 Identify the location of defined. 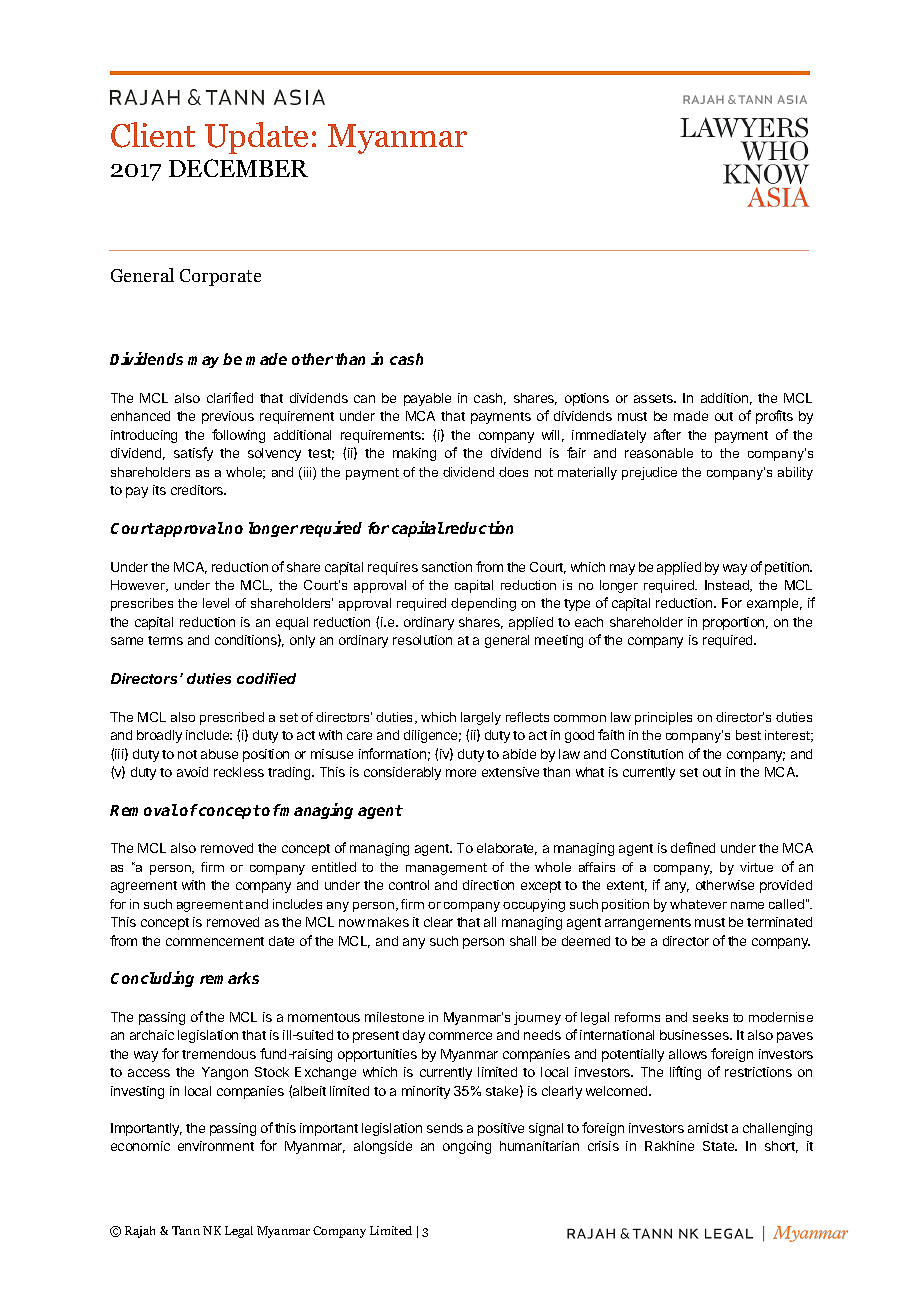
(693, 847).
